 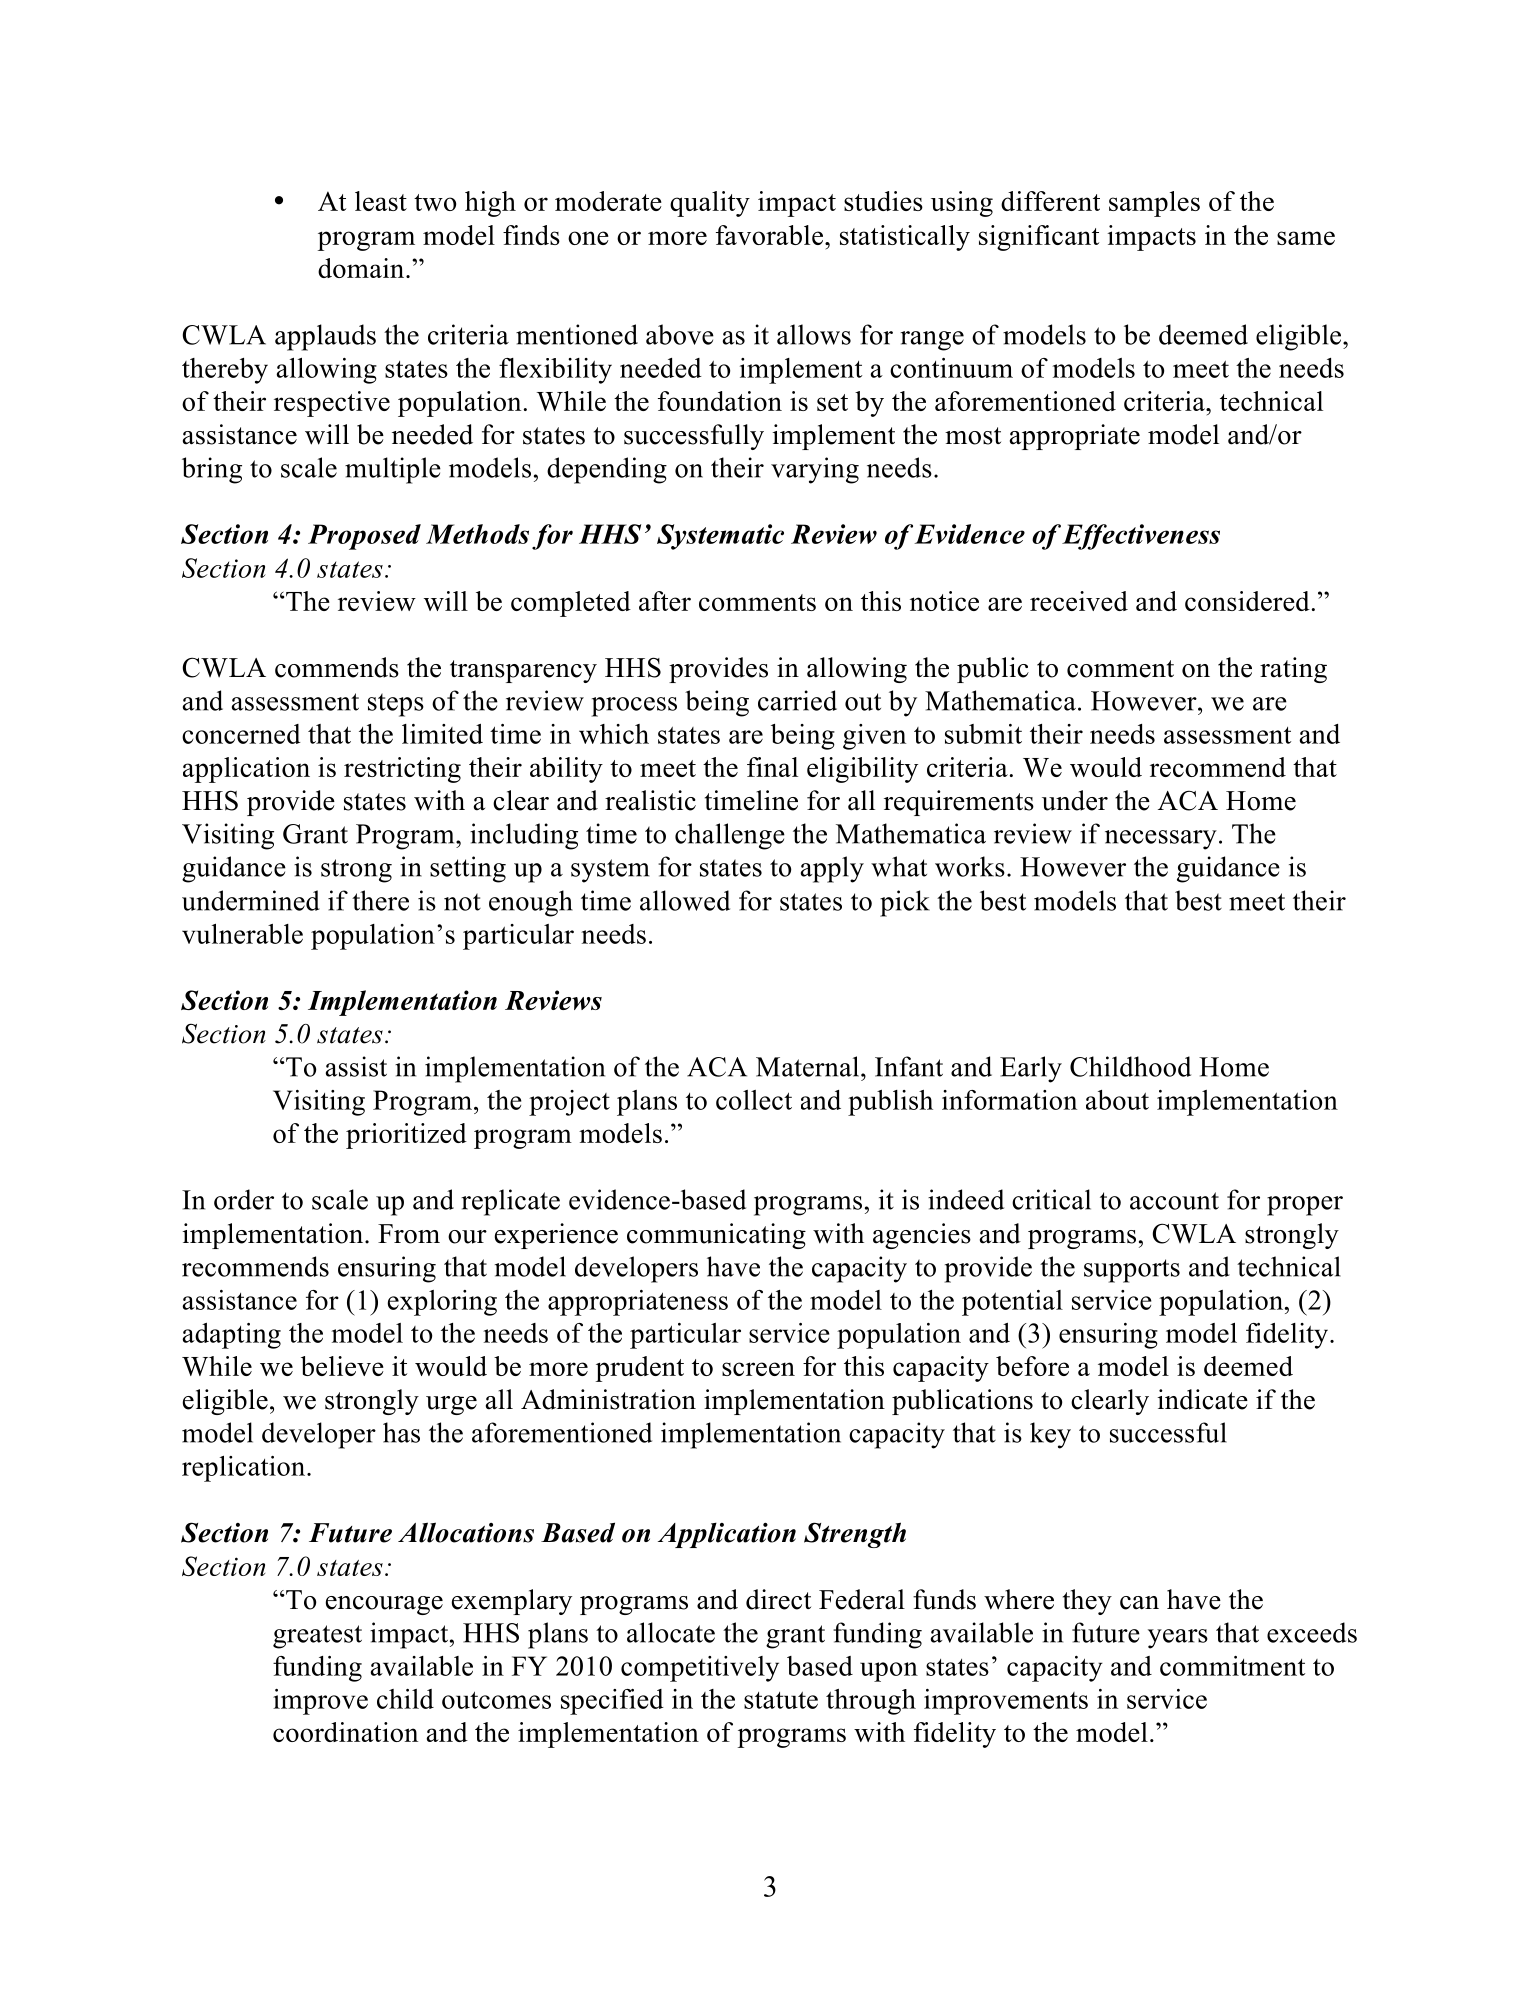 I want to click on believe, so click(x=342, y=1366).
